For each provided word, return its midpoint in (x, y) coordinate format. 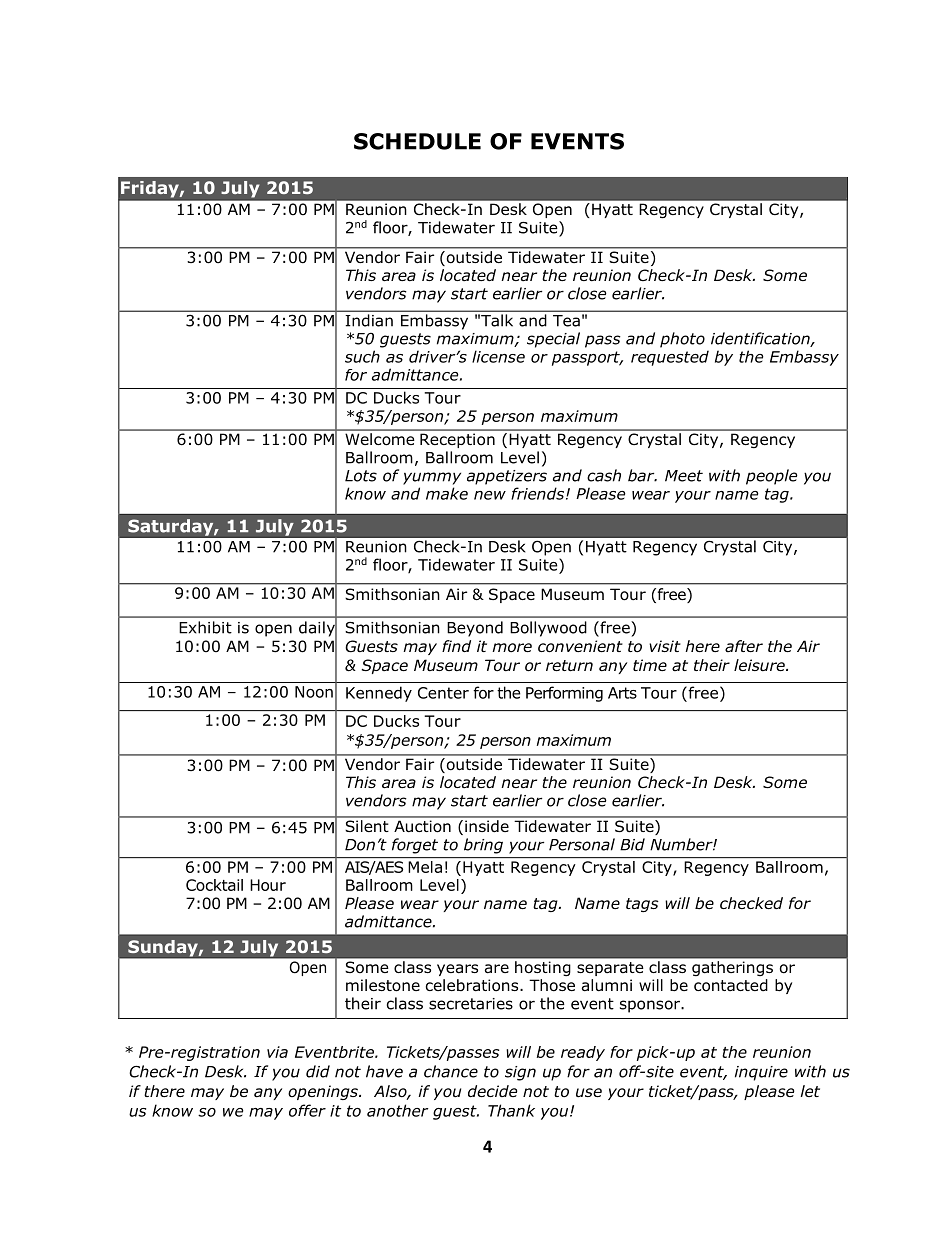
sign (520, 1073)
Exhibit (205, 627)
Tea (566, 321)
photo (682, 340)
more (512, 648)
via (277, 1052)
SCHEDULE (417, 141)
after (744, 646)
